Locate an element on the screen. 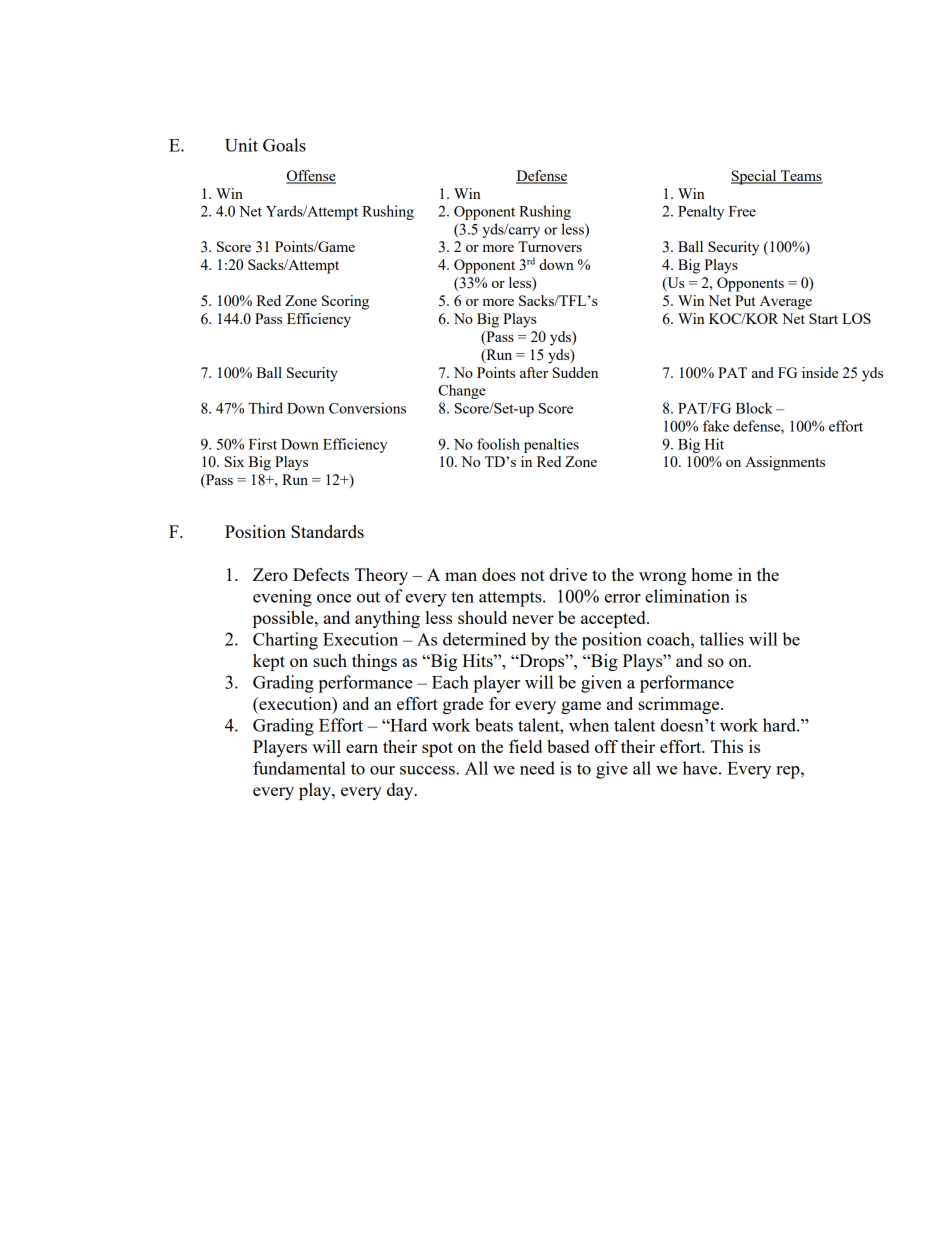 The height and width of the screenshot is (1233, 952). This is located at coordinates (727, 746).
